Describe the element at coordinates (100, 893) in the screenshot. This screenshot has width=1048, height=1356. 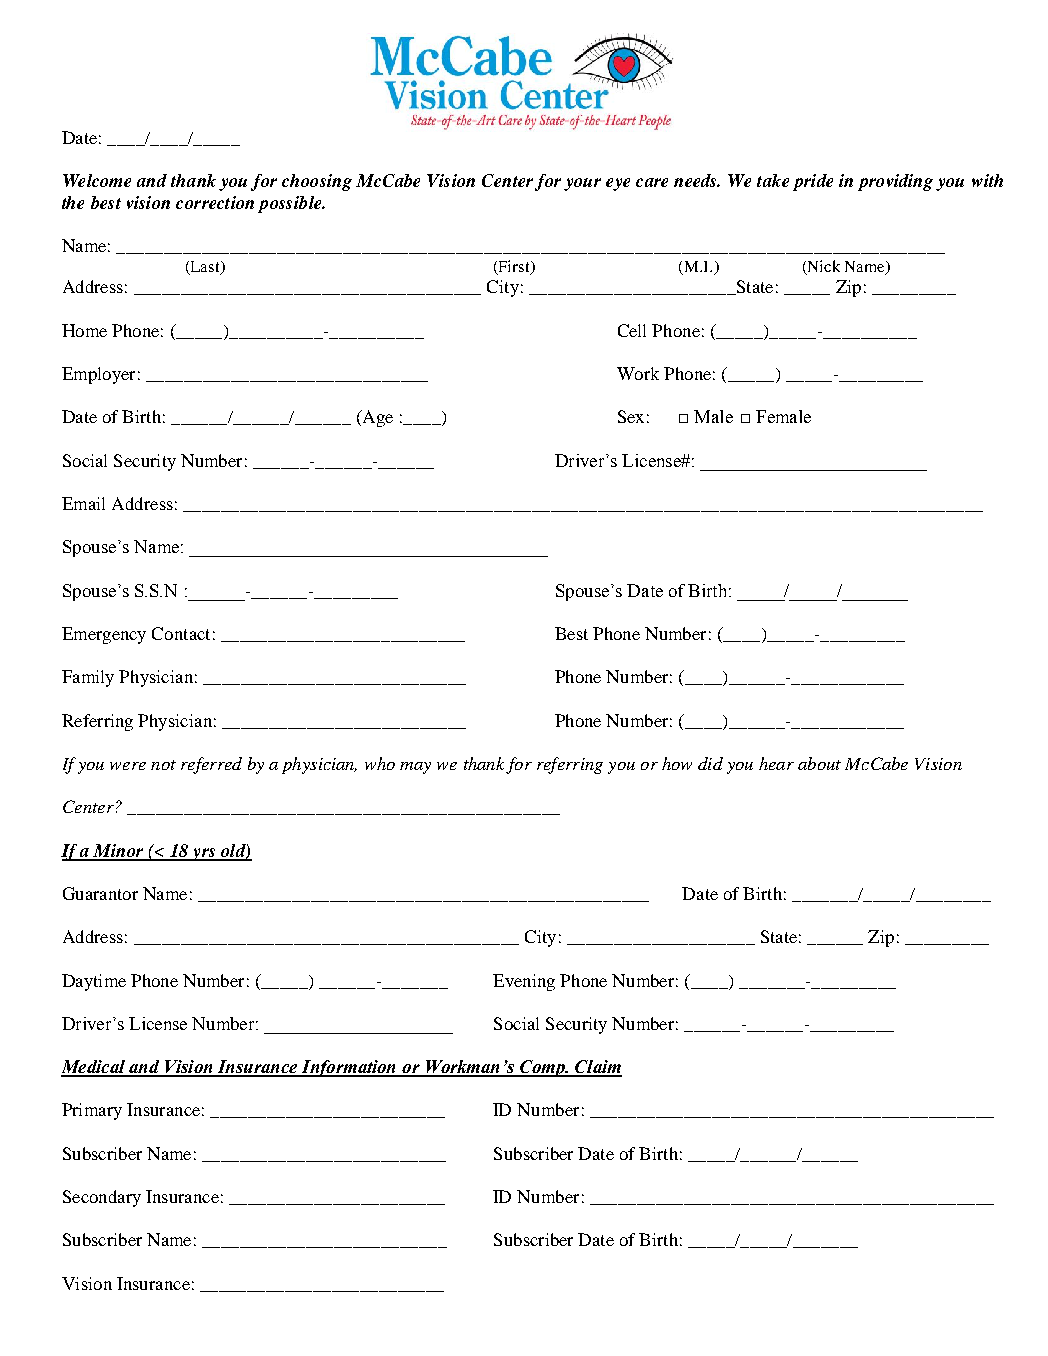
I see `Guarantor` at that location.
